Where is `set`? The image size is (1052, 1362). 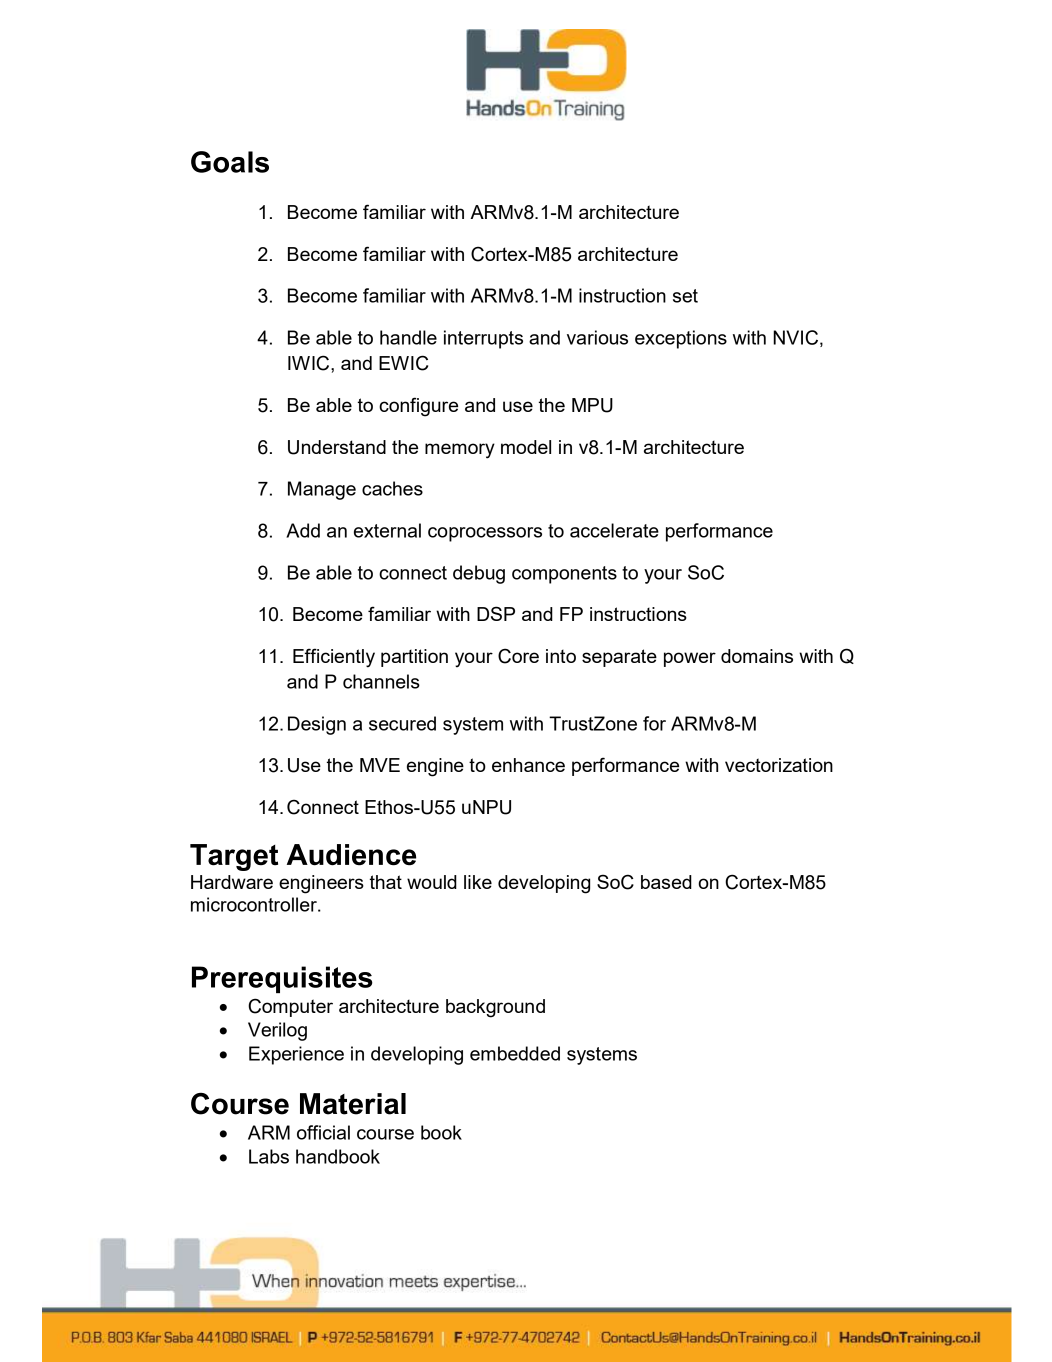
set is located at coordinates (685, 296).
